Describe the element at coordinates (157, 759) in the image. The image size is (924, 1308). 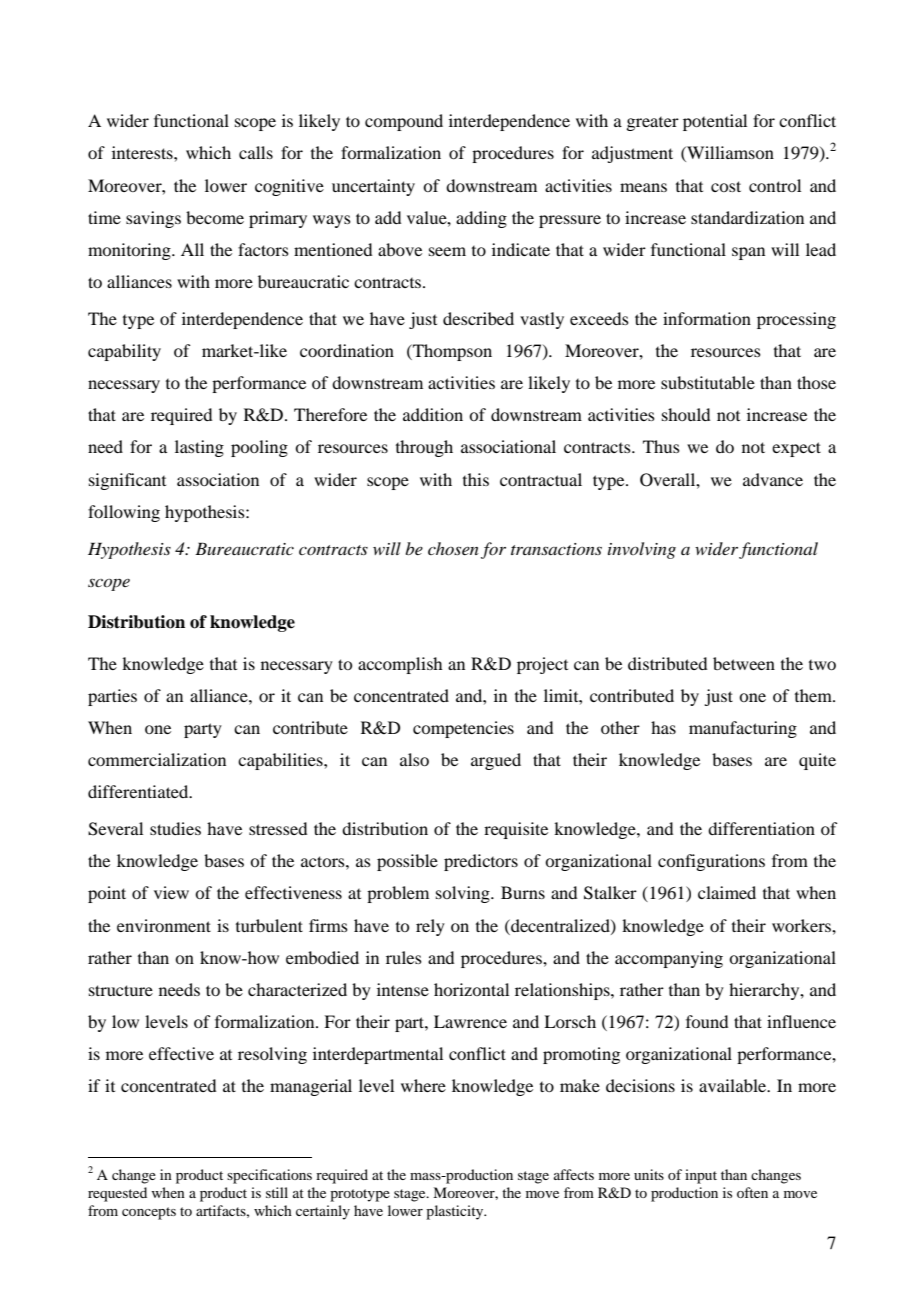
I see `commercialization` at that location.
